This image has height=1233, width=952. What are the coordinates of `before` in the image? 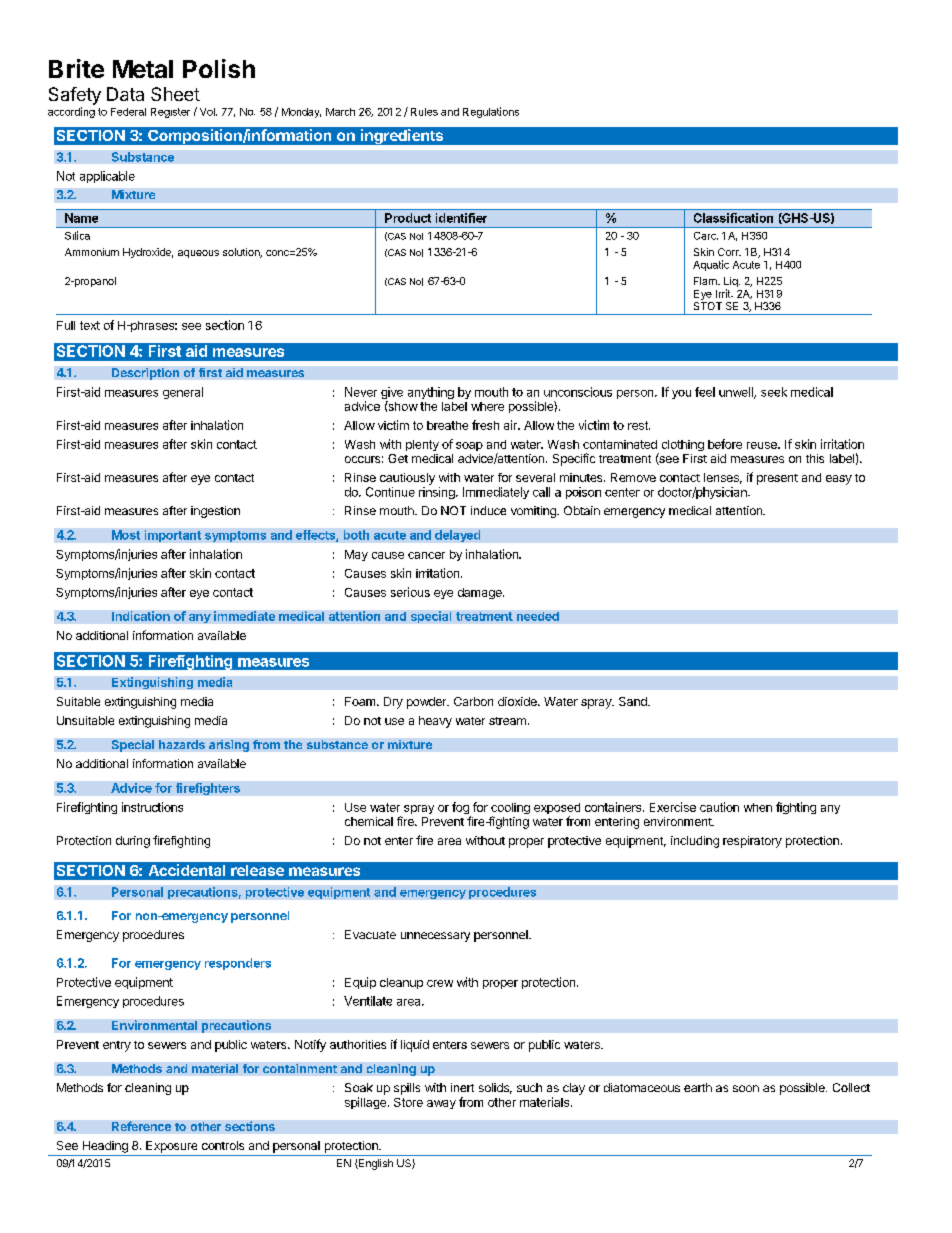 It's located at (725, 444).
